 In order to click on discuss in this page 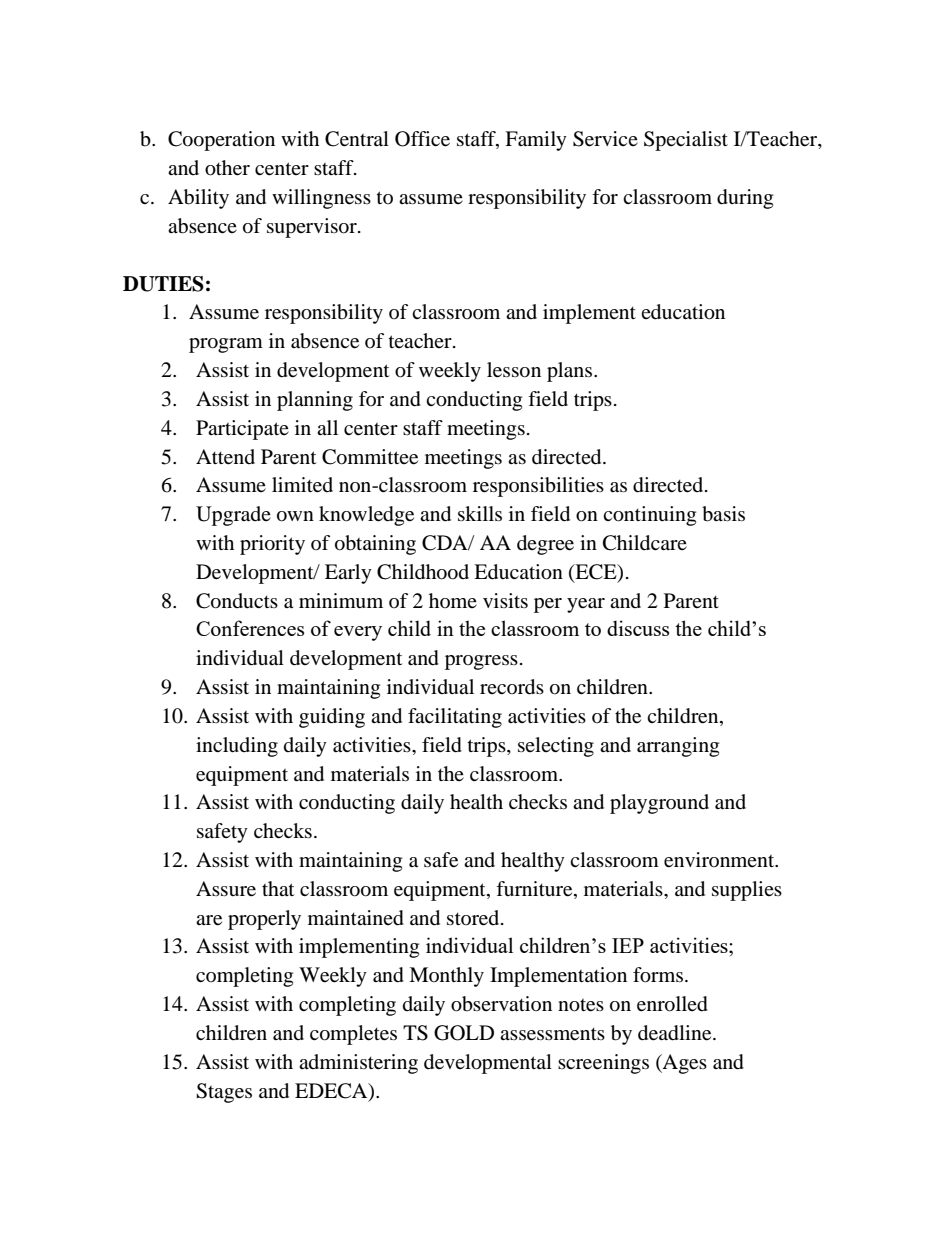, I will do `click(638, 628)`.
